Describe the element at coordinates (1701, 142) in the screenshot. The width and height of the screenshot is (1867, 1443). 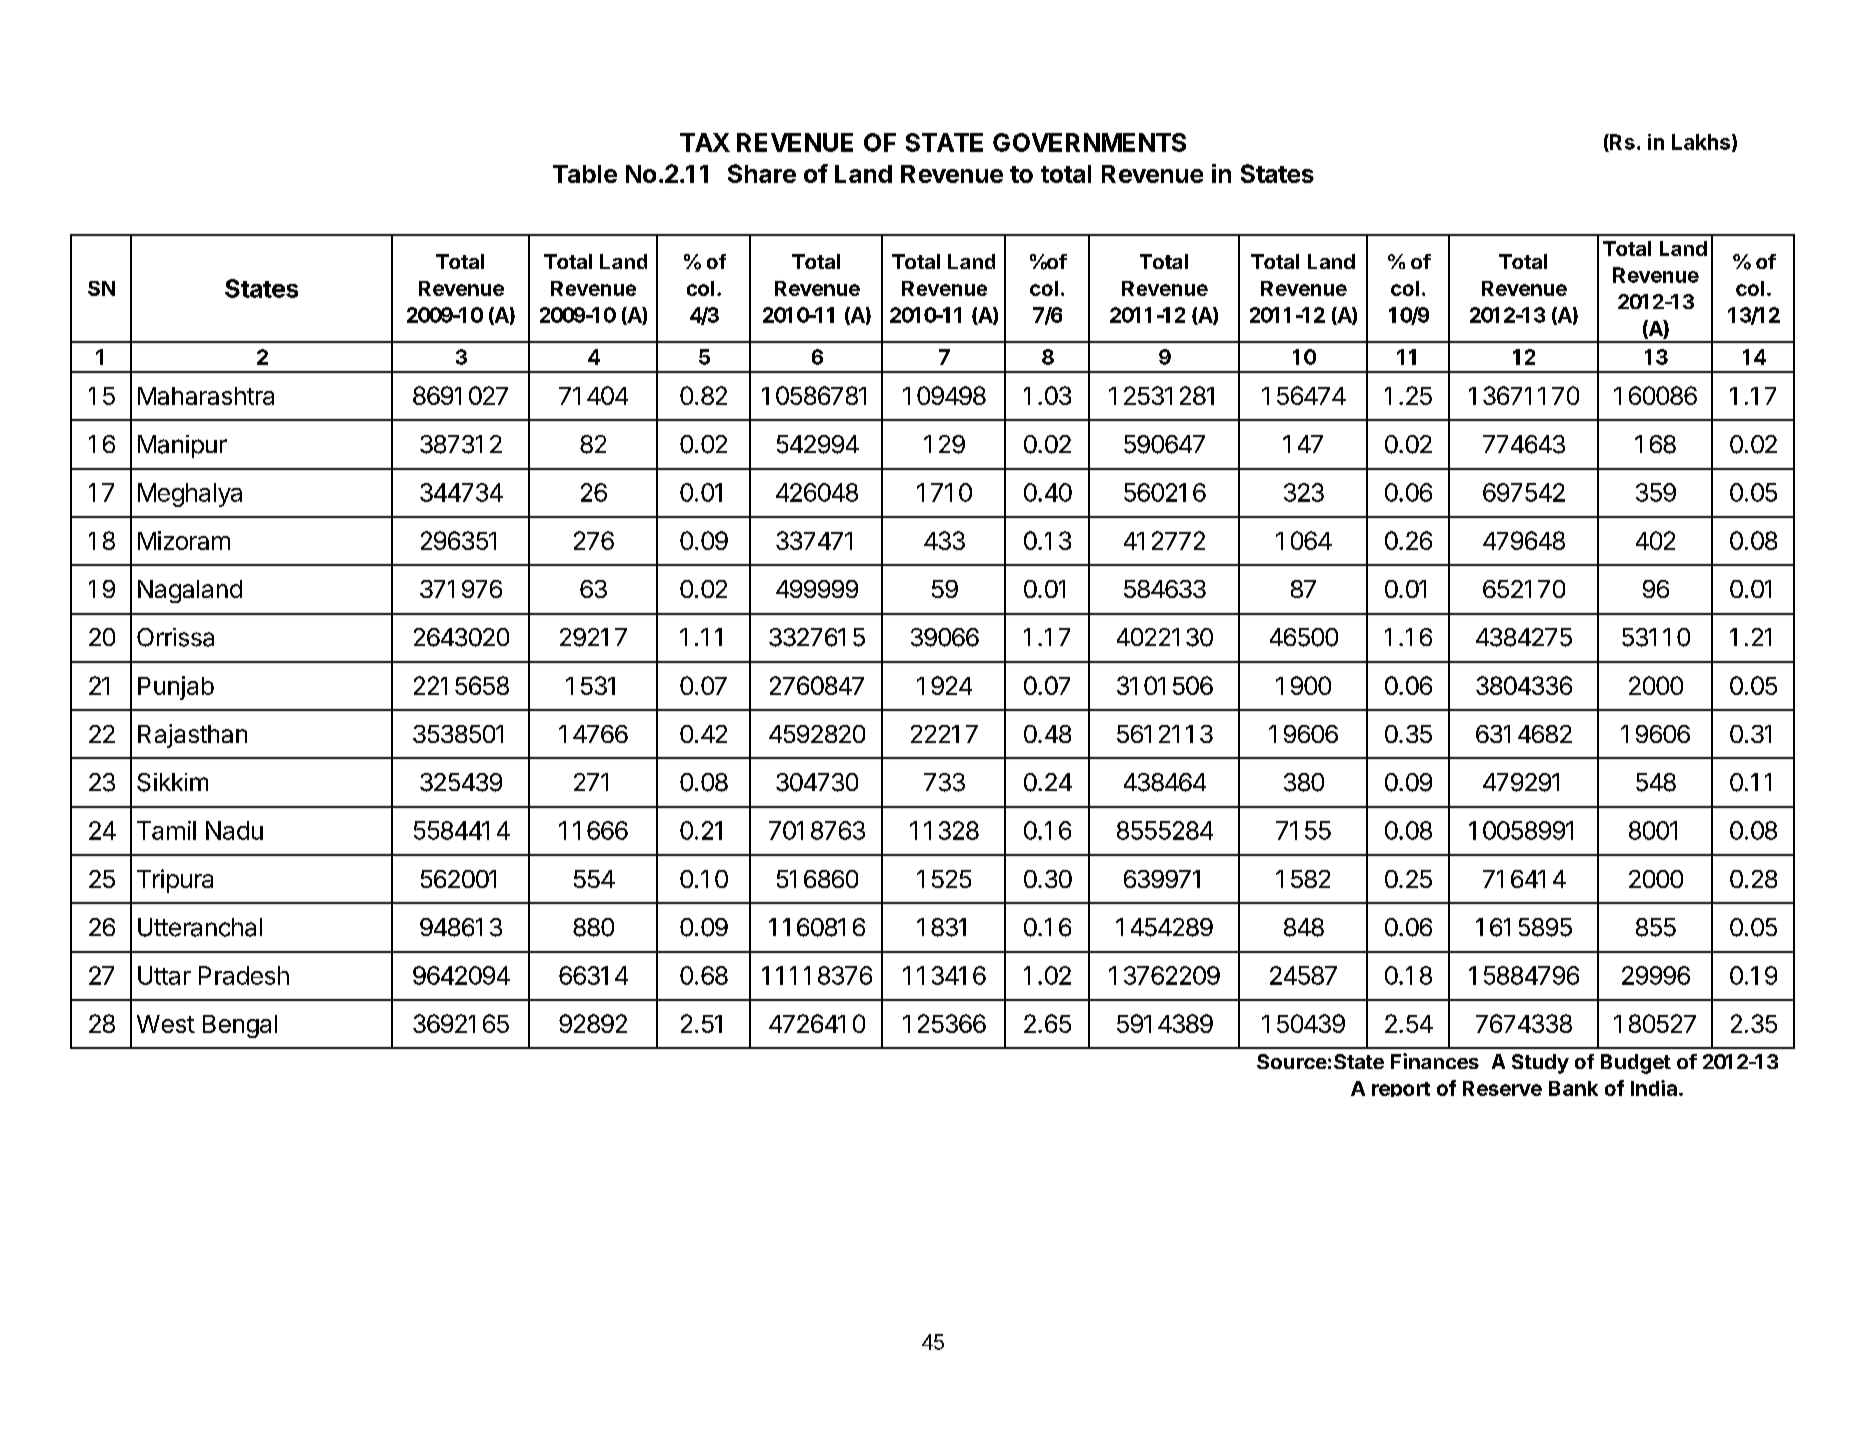
I see `Lakhs` at that location.
